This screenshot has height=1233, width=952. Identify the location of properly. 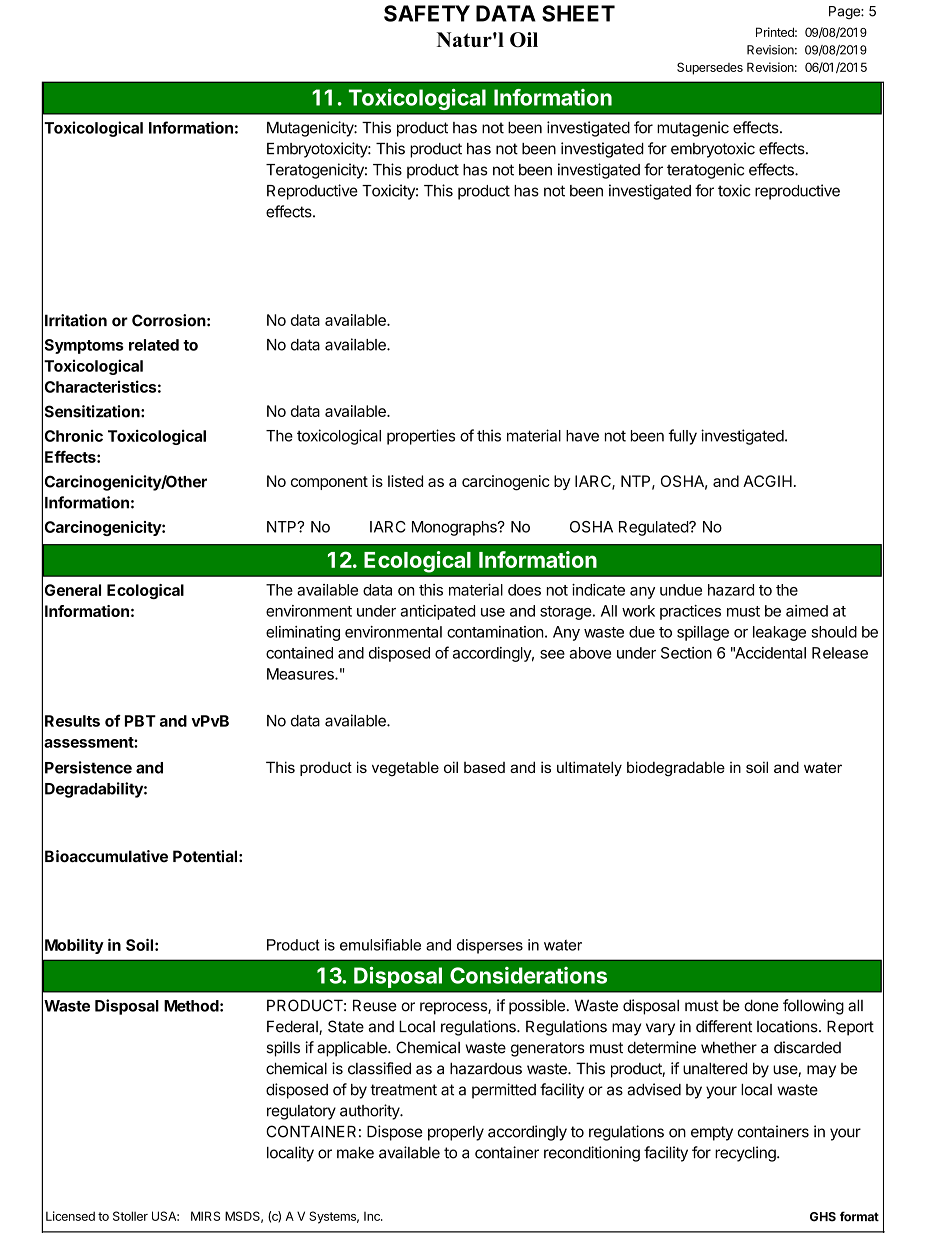
(456, 1133).
